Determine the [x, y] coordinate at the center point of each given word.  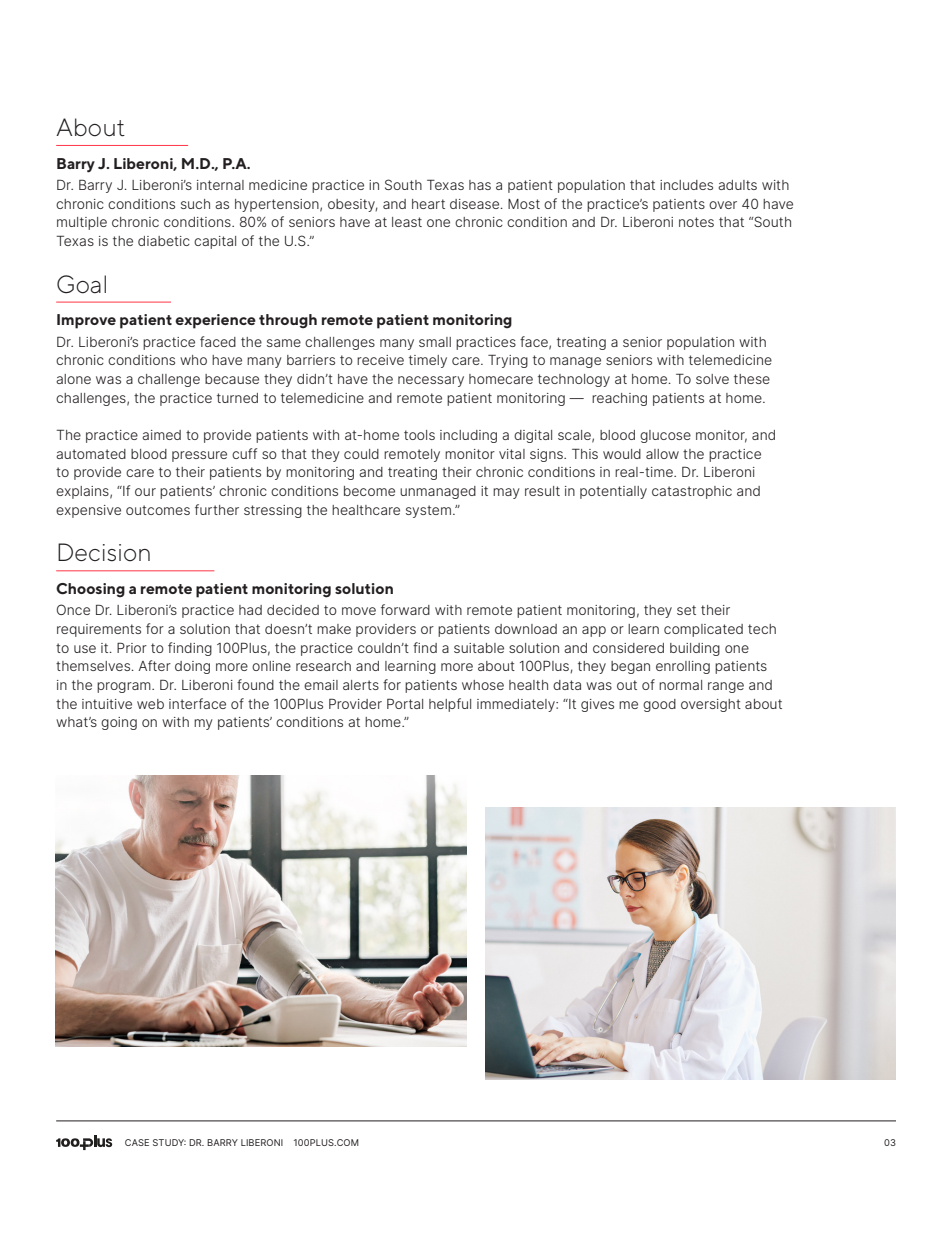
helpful [450, 705]
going [119, 723]
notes [696, 222]
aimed [161, 435]
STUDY [169, 1142]
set [686, 610]
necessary [431, 381]
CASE [137, 1142]
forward [405, 609]
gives [597, 705]
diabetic [164, 241]
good [659, 705]
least [407, 222]
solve [712, 379]
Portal [405, 703]
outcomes [158, 510]
